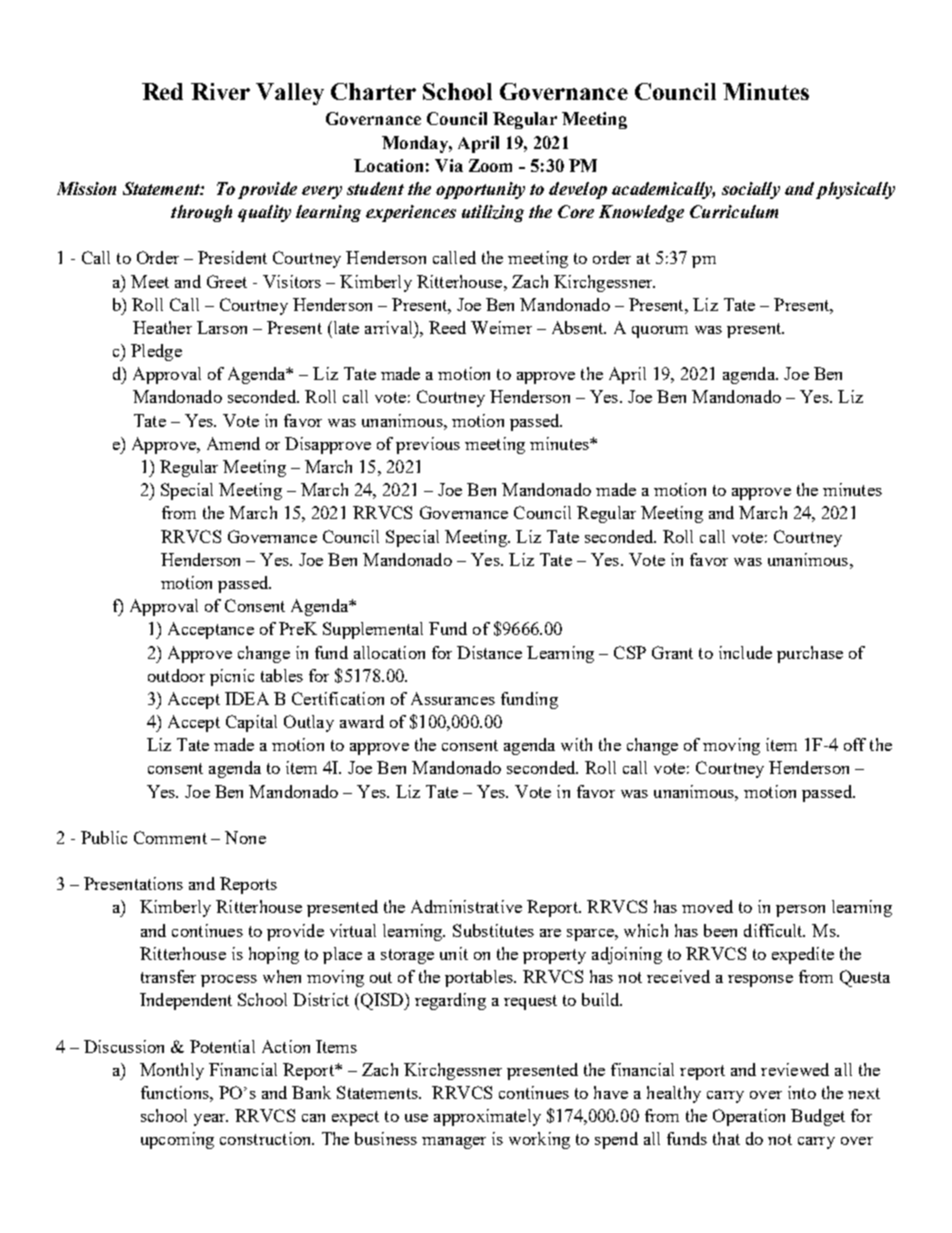  I want to click on Reed, so click(447, 327).
